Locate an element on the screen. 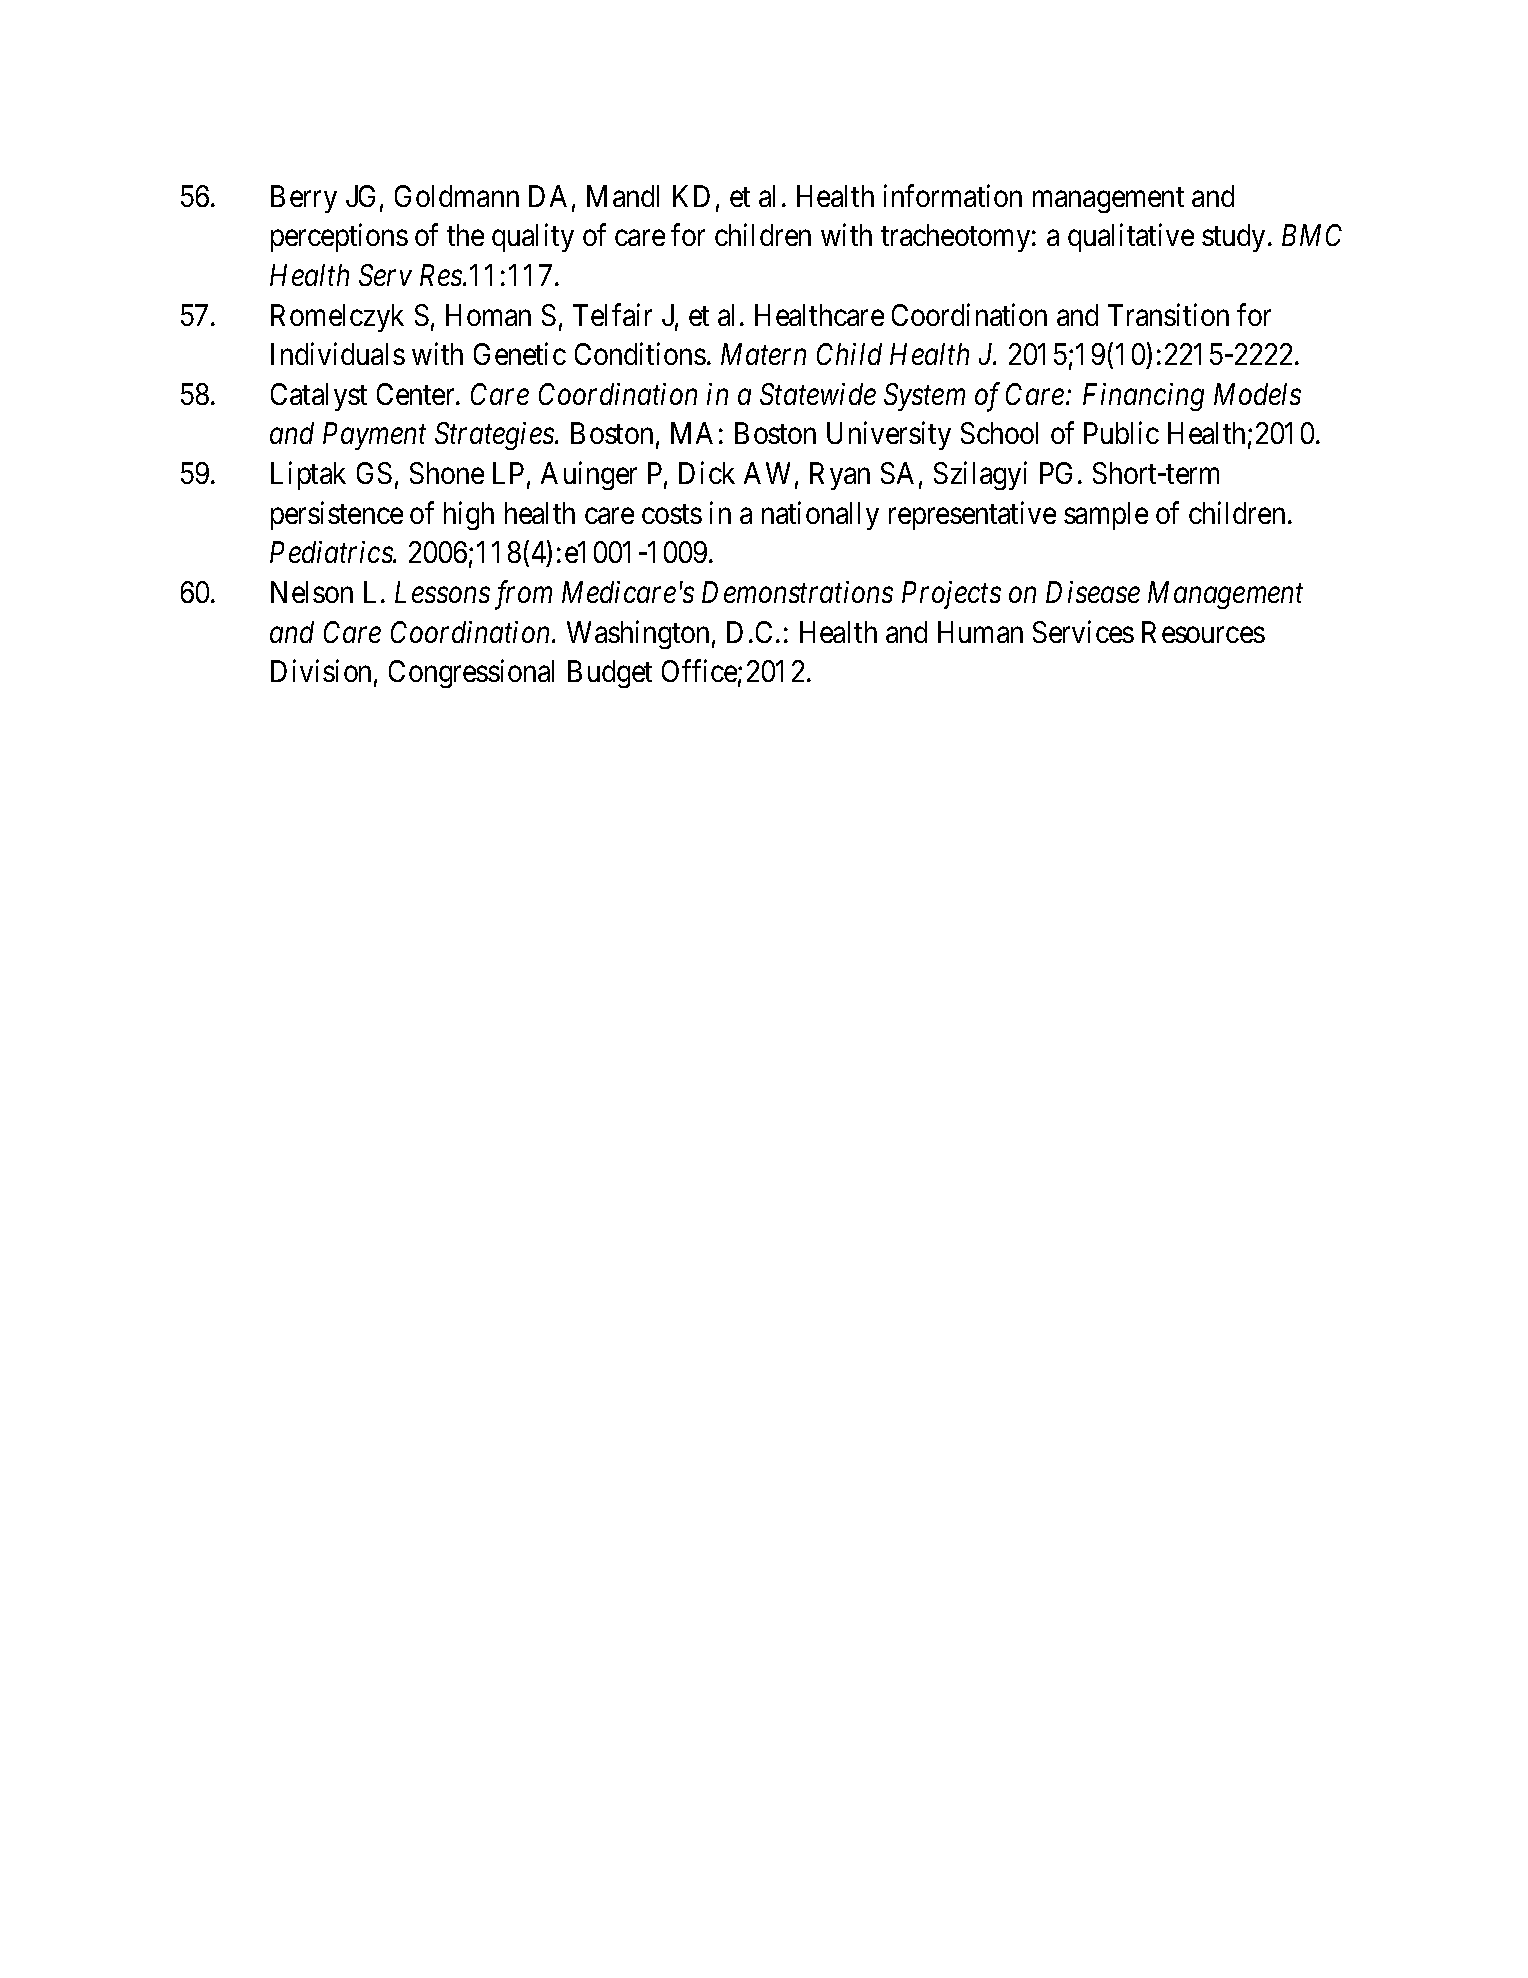  Conditions is located at coordinates (640, 354).
